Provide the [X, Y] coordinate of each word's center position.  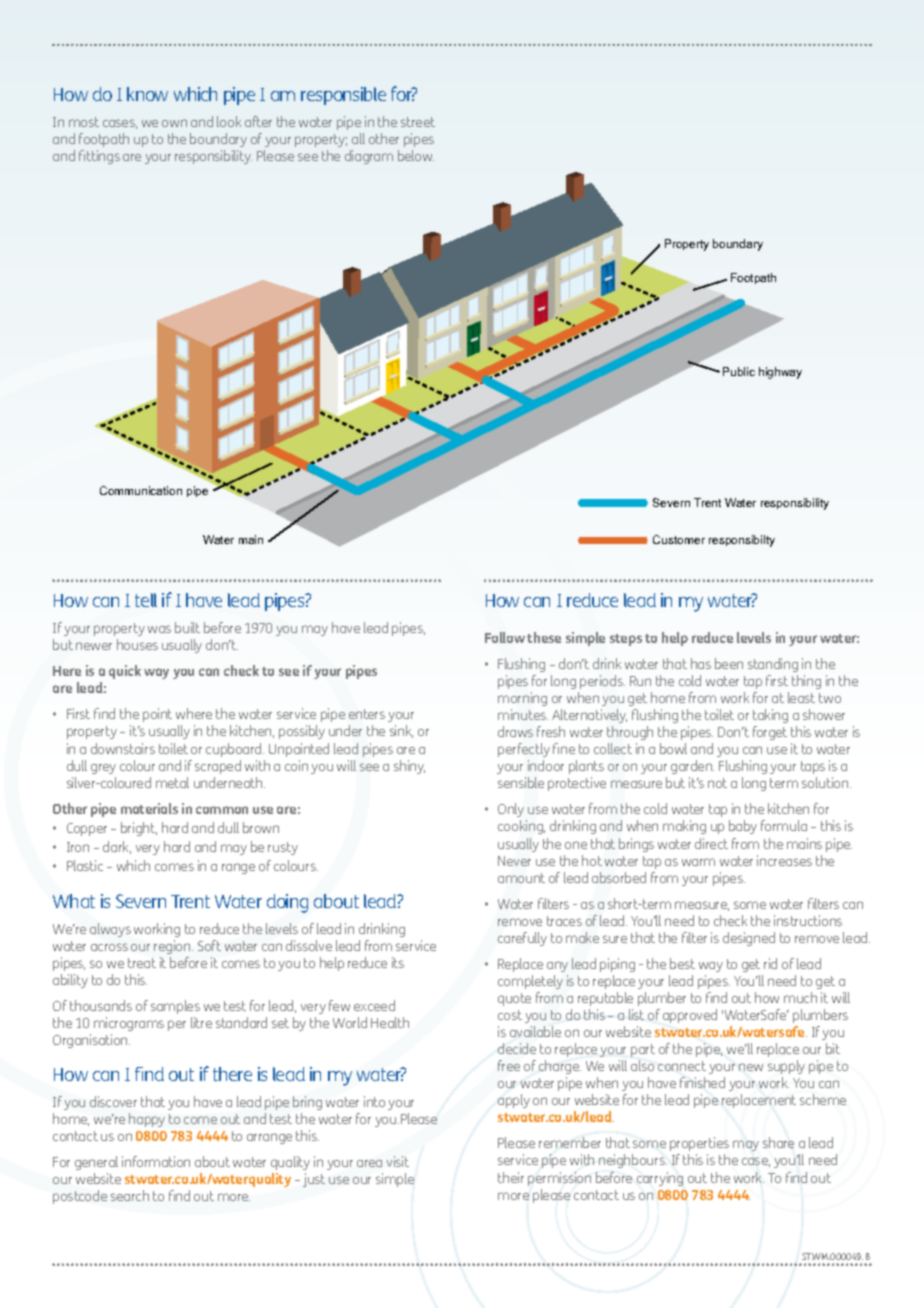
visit [398, 1161]
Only [512, 812]
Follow [505, 637]
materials [149, 808]
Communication [141, 490]
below [416, 155]
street [418, 122]
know [147, 94]
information [156, 1161]
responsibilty [742, 541]
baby [743, 827]
